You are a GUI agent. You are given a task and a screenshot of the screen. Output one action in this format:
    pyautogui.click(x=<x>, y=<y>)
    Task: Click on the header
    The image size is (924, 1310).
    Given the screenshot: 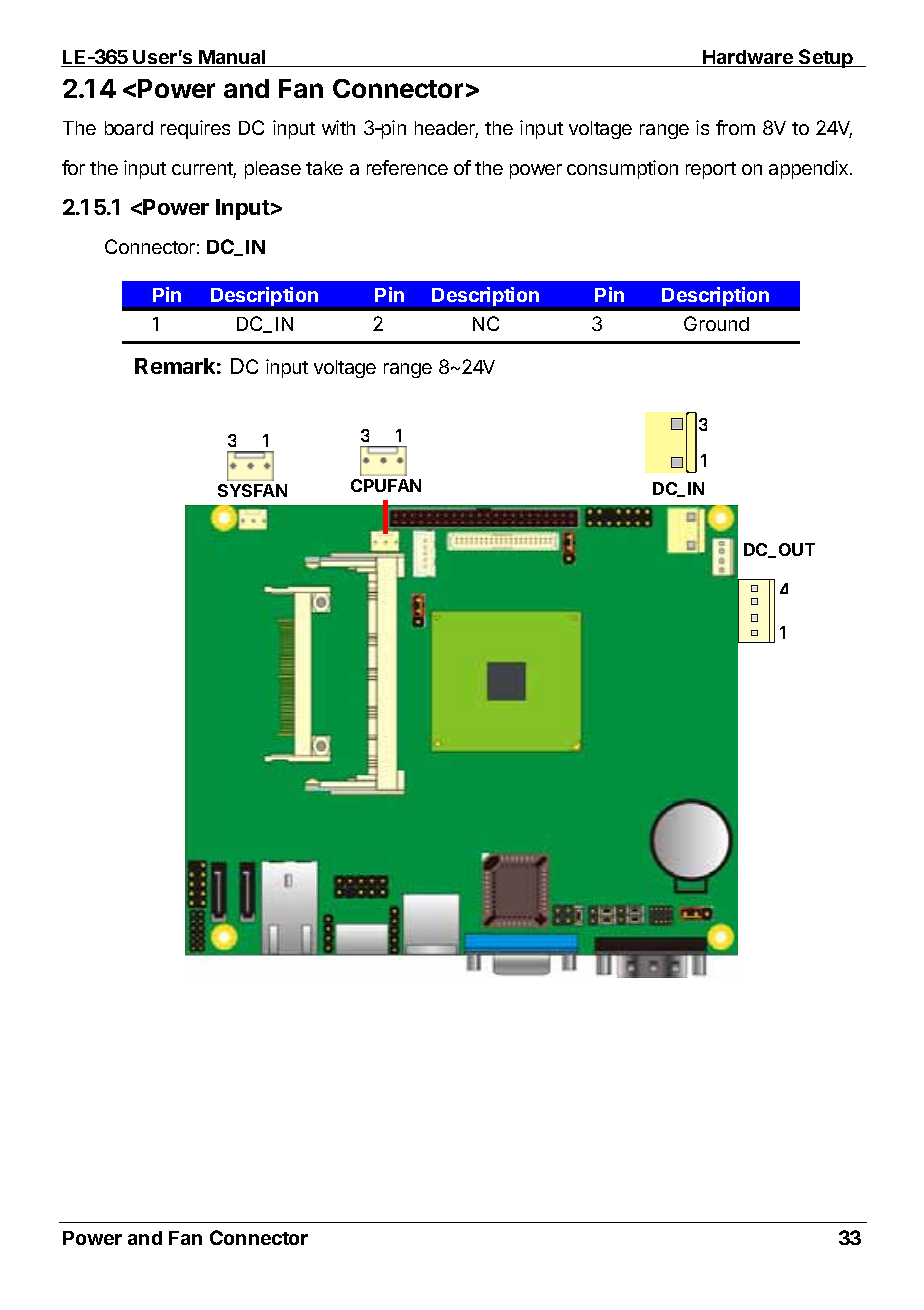 What is the action you would take?
    pyautogui.click(x=446, y=129)
